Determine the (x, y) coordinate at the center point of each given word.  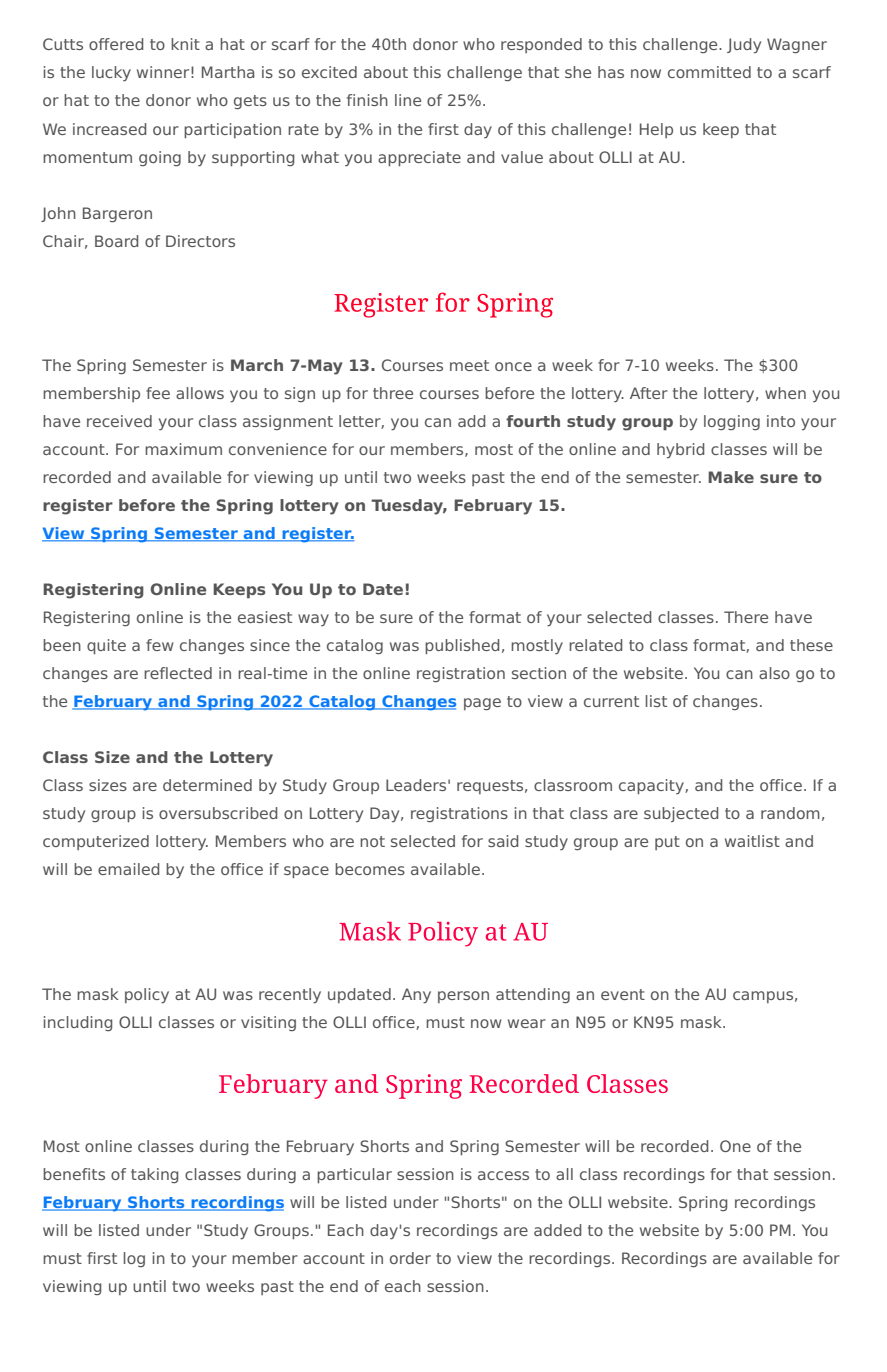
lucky (111, 73)
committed (709, 72)
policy (147, 996)
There (746, 617)
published (462, 646)
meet (469, 365)
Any (416, 996)
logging (732, 422)
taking (155, 1175)
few (160, 645)
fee (158, 393)
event (623, 994)
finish (367, 100)
